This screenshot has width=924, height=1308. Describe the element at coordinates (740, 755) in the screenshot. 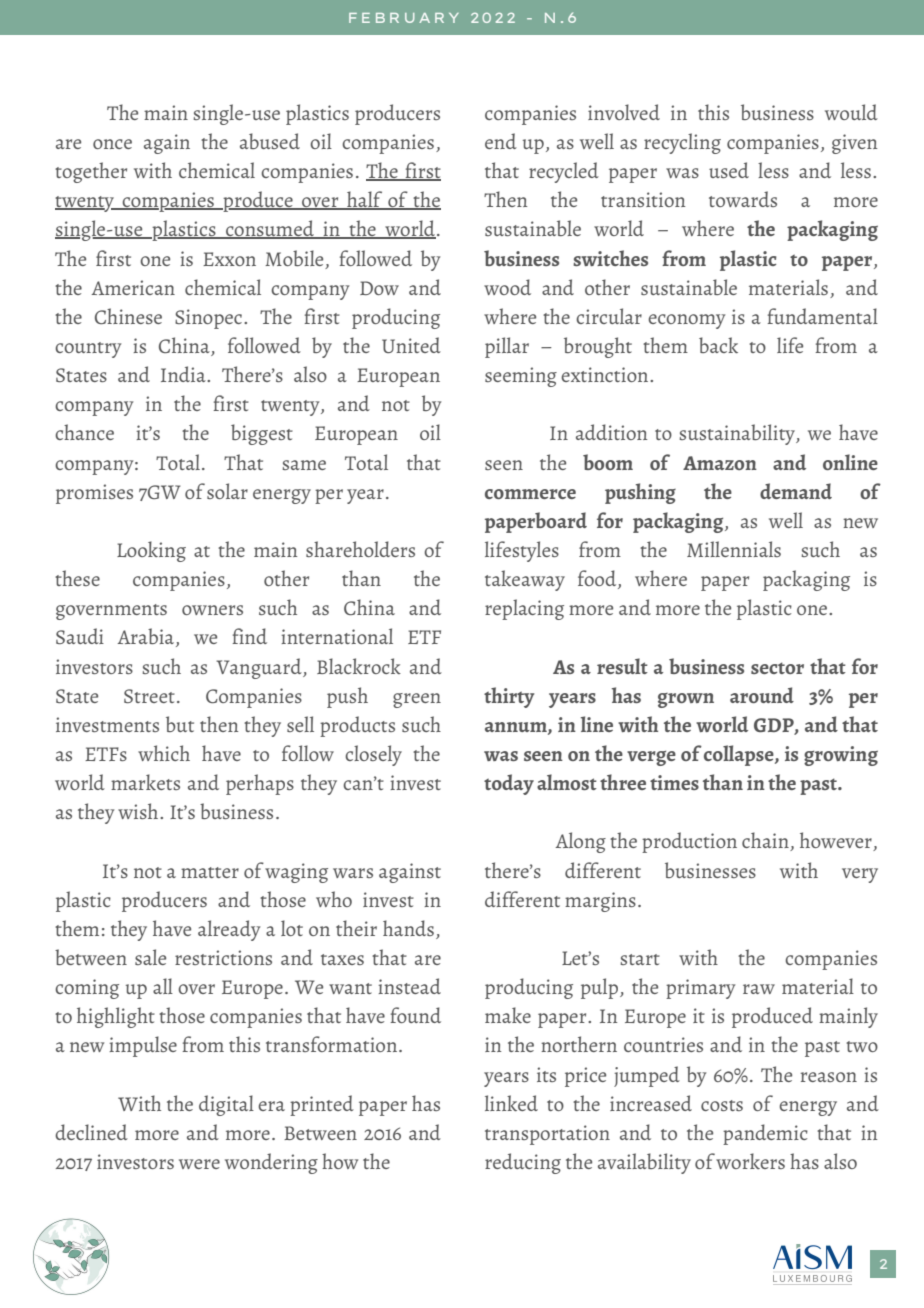

I see `collapse` at that location.
